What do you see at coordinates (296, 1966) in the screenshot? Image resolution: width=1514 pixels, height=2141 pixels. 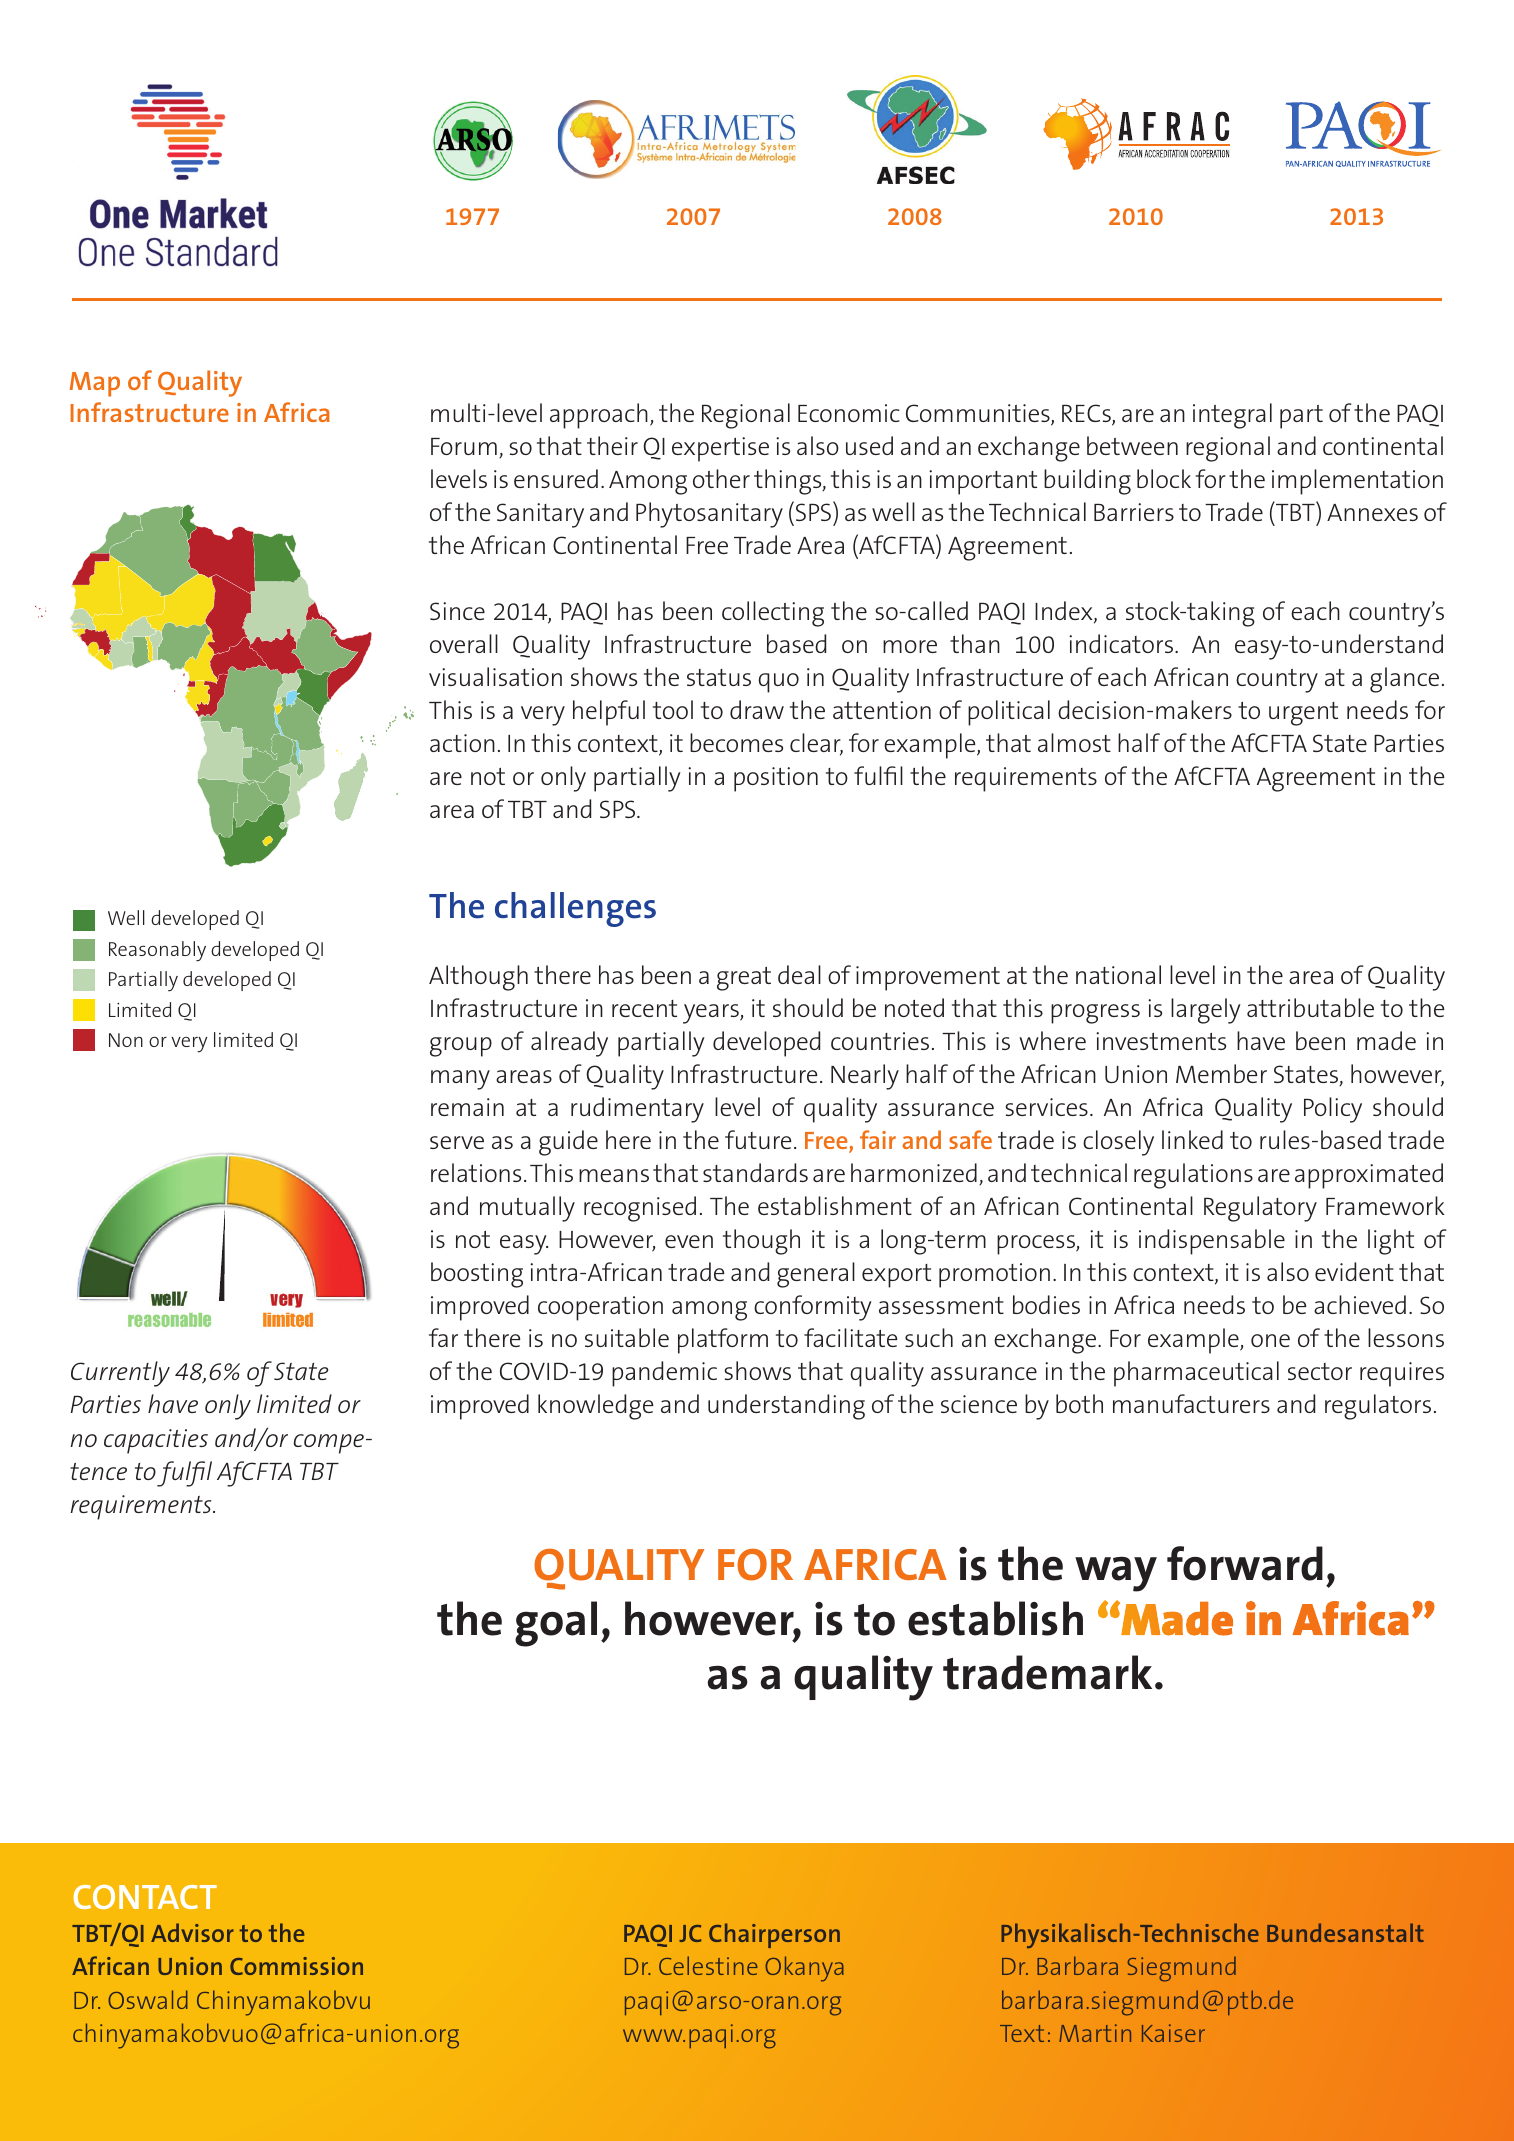 I see `Commission` at bounding box center [296, 1966].
